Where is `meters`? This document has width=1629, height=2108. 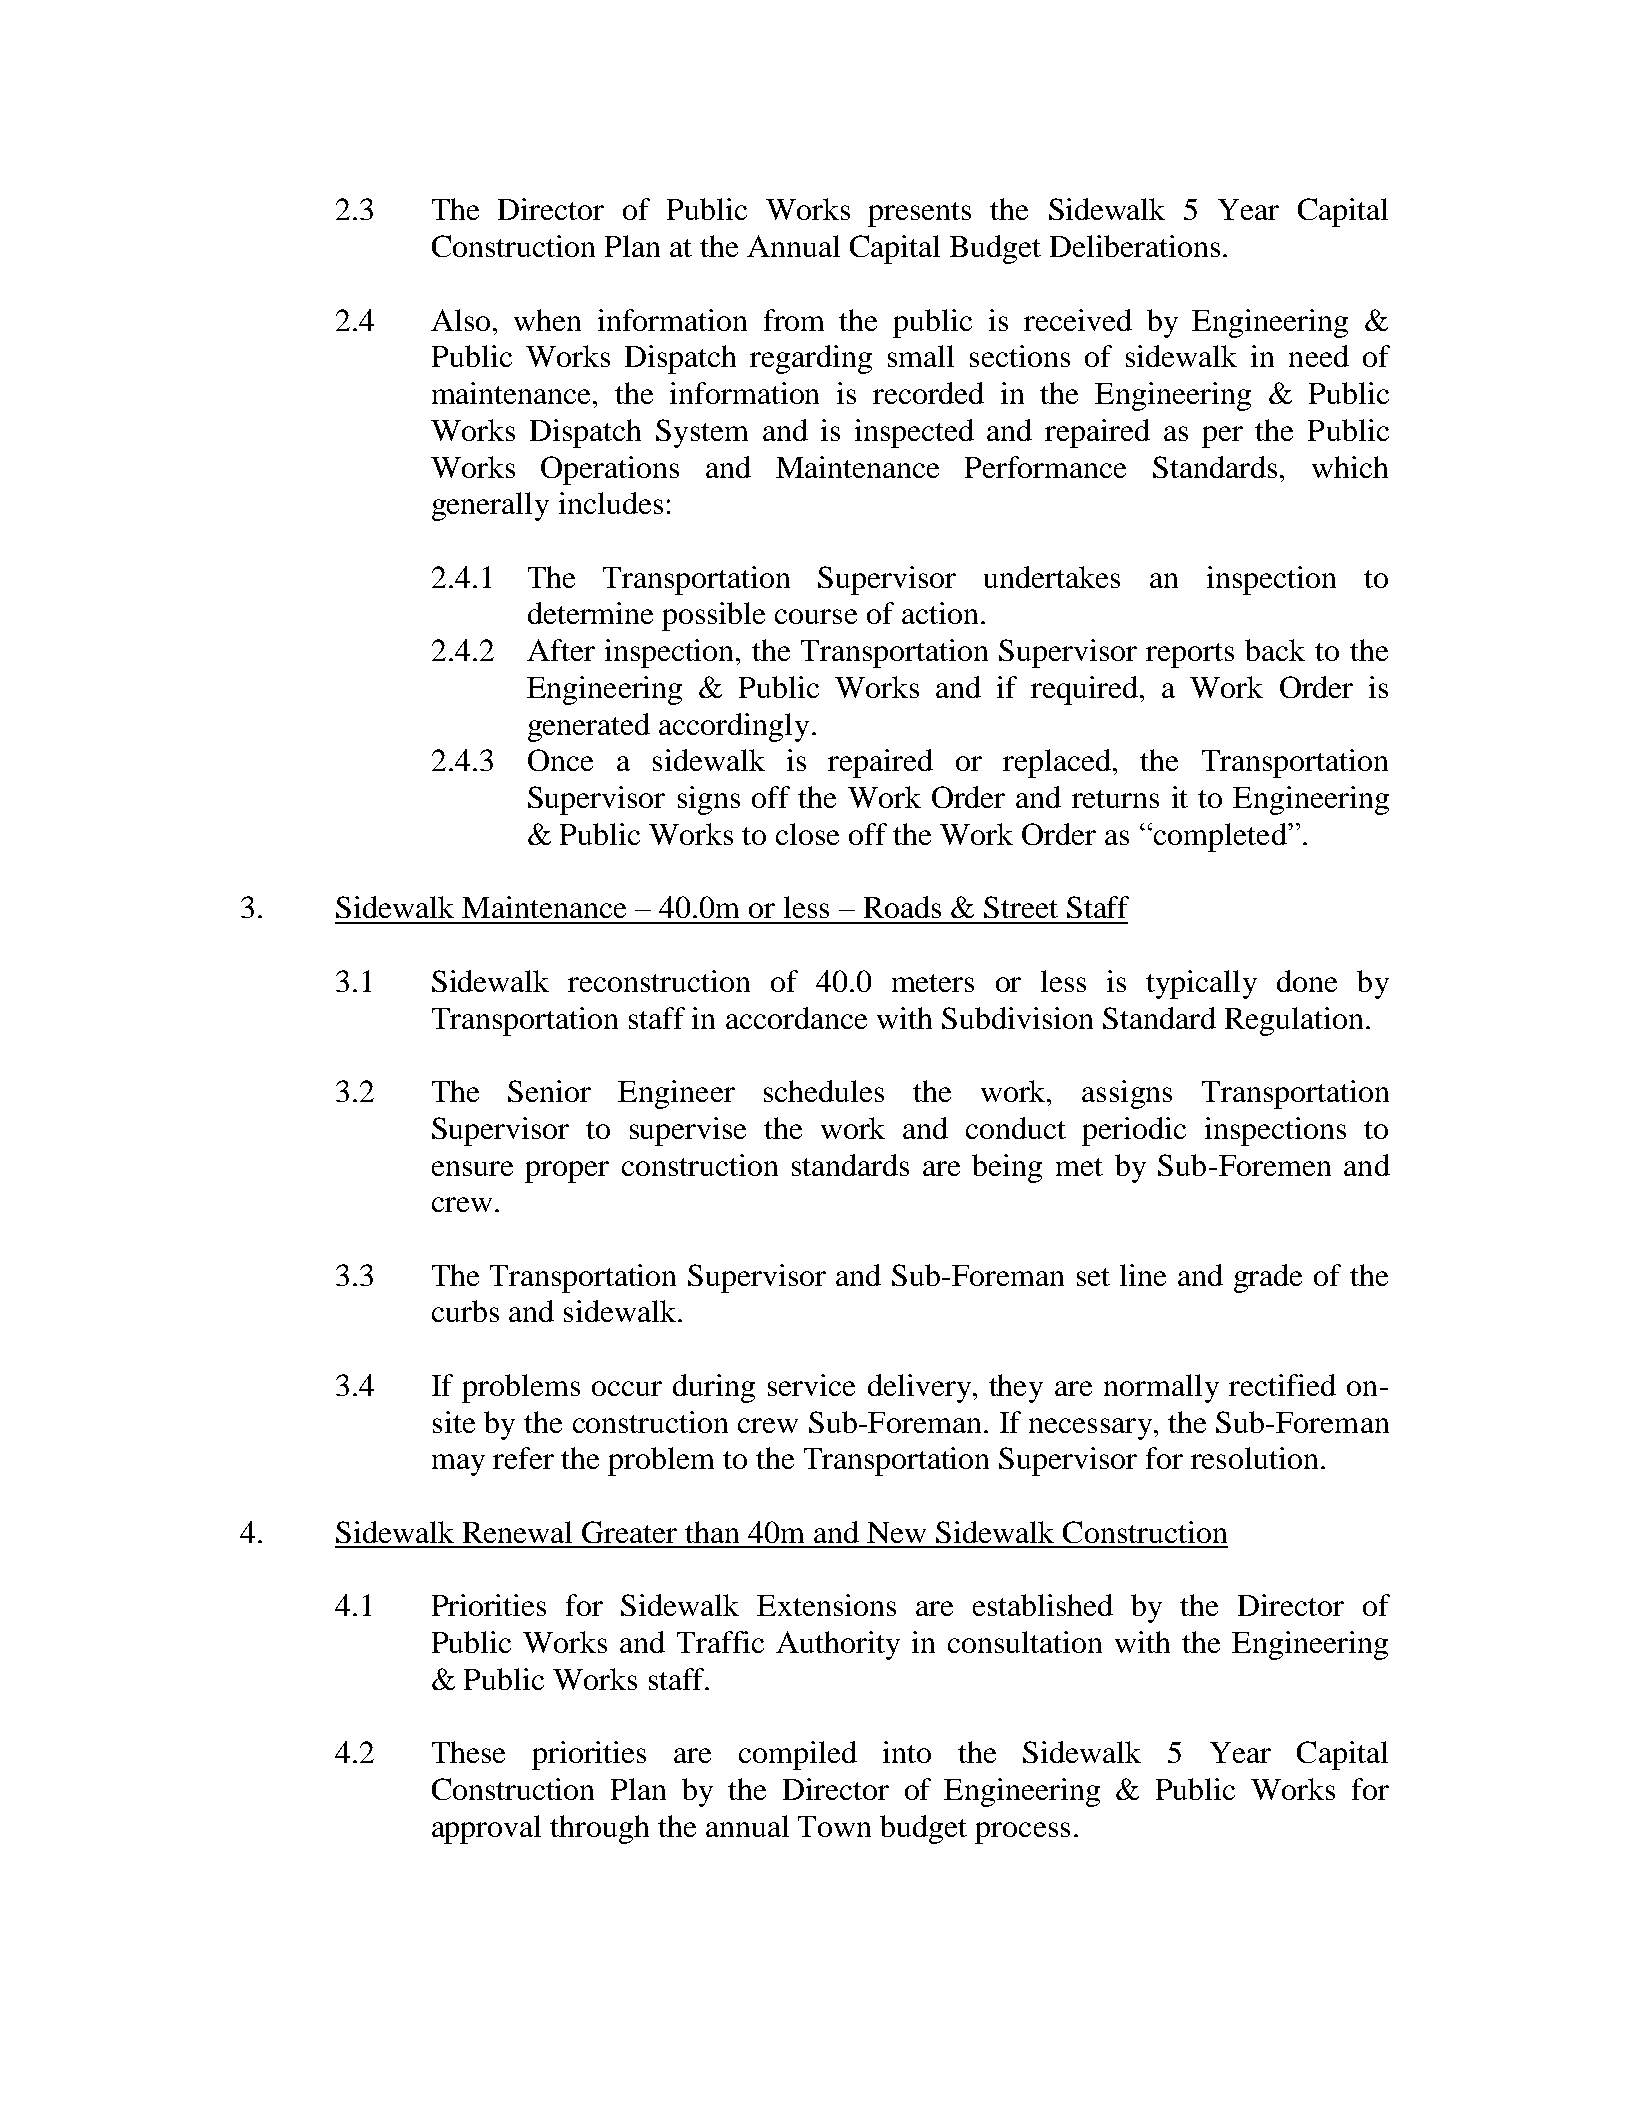 meters is located at coordinates (933, 983).
